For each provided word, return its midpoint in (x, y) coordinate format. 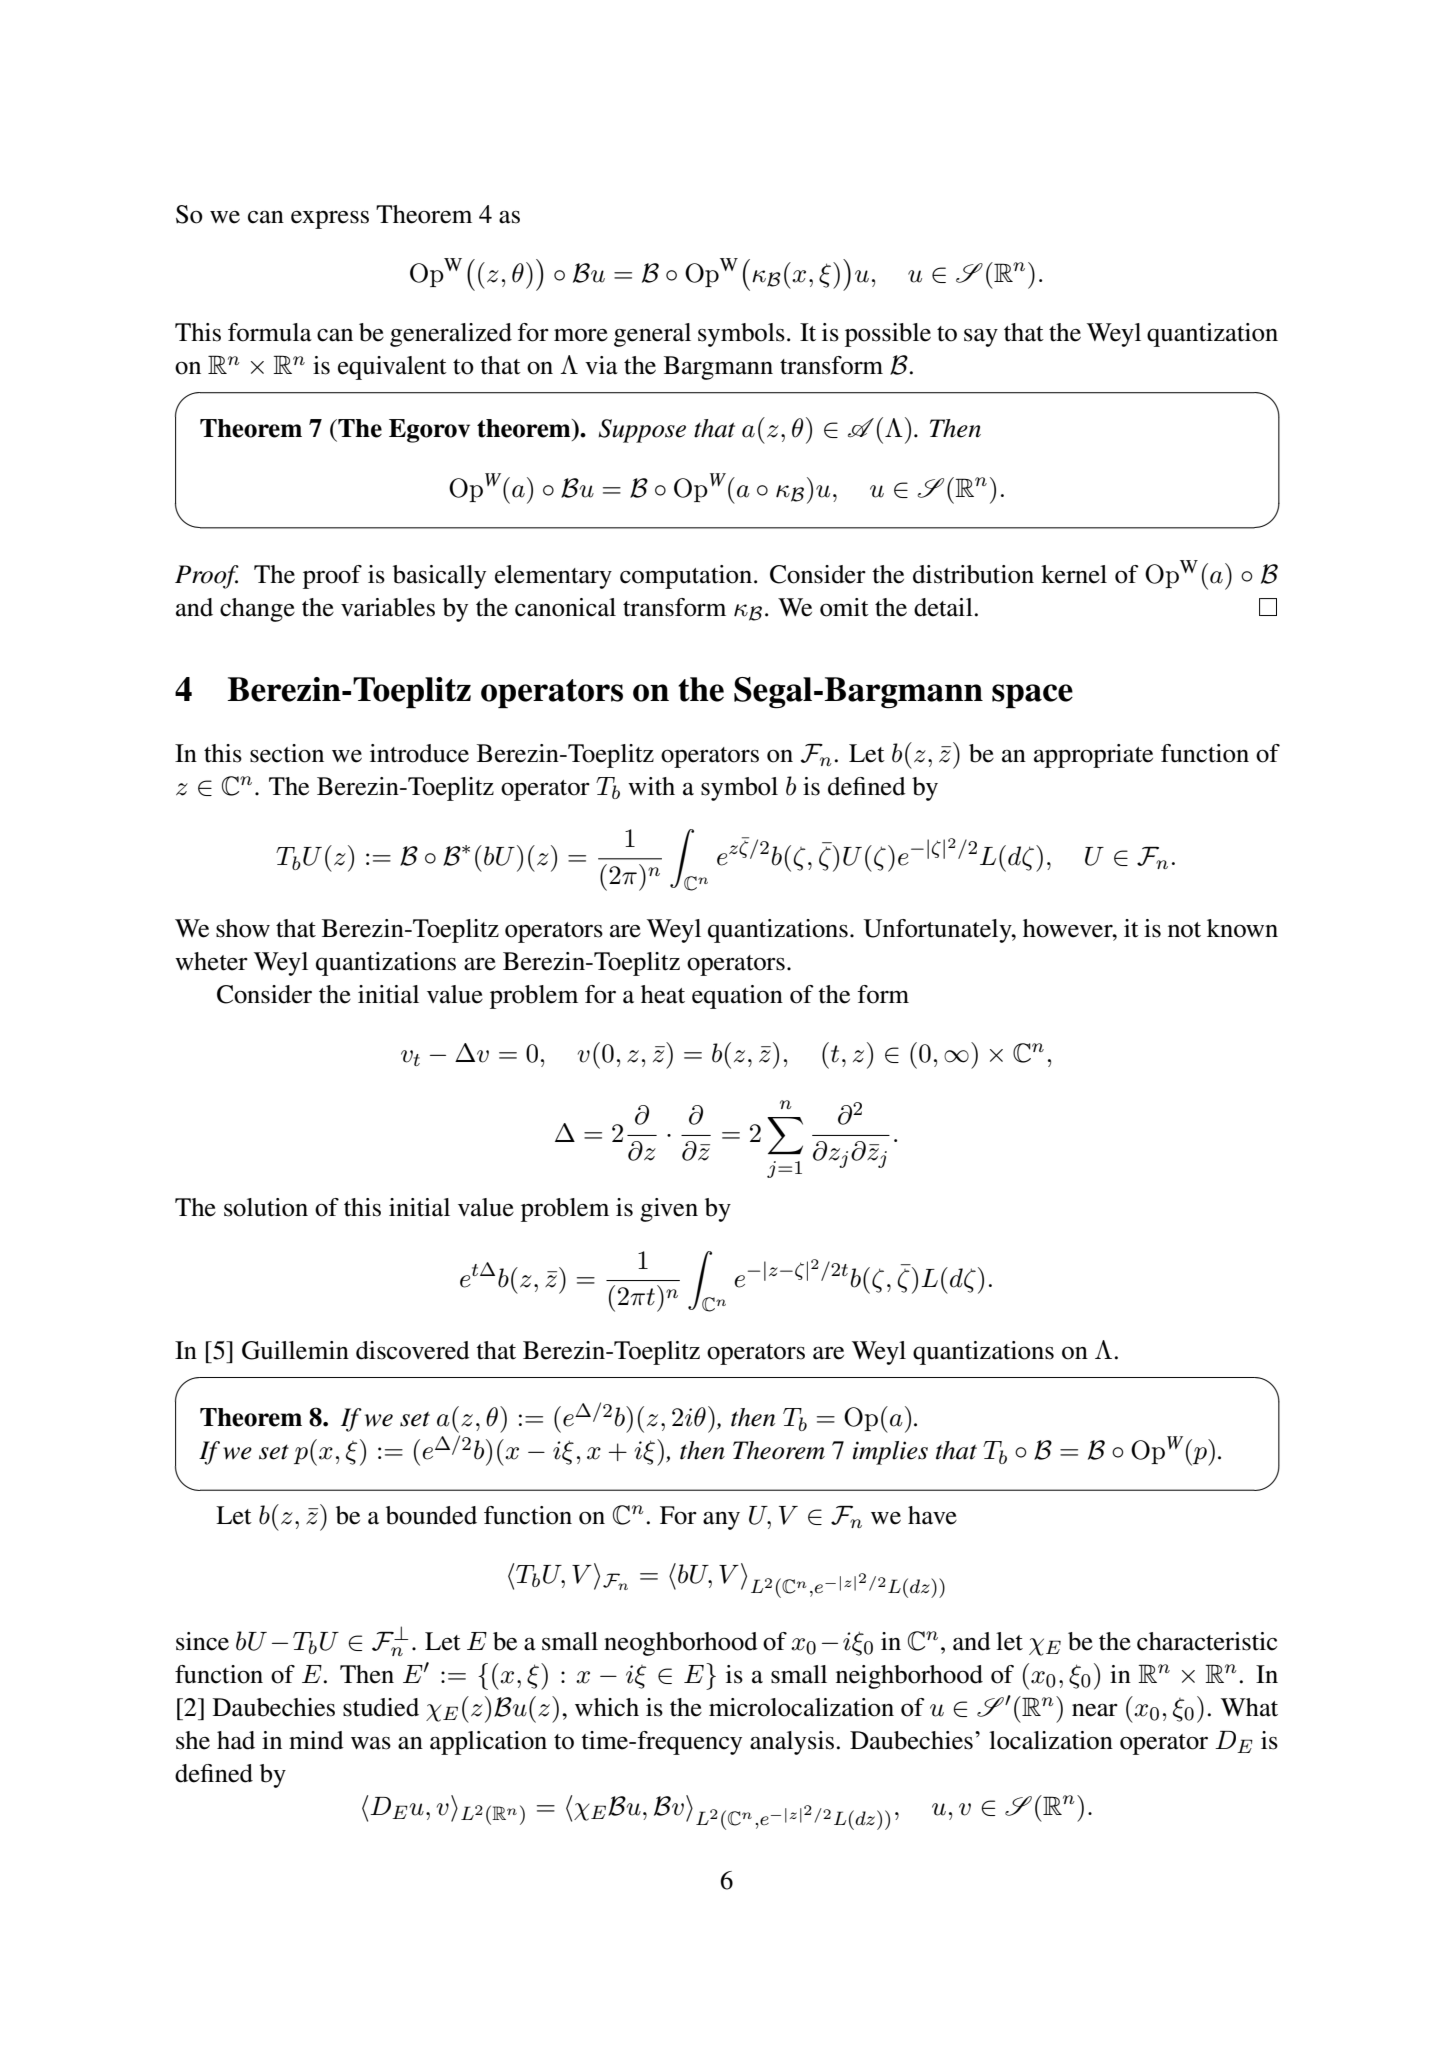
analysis (792, 1743)
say (981, 338)
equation (737, 997)
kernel (1074, 574)
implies (890, 1453)
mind (316, 1740)
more (581, 335)
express (330, 220)
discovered (413, 1350)
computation (686, 577)
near (1095, 1710)
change (257, 610)
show (243, 928)
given (669, 1210)
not (1184, 930)
